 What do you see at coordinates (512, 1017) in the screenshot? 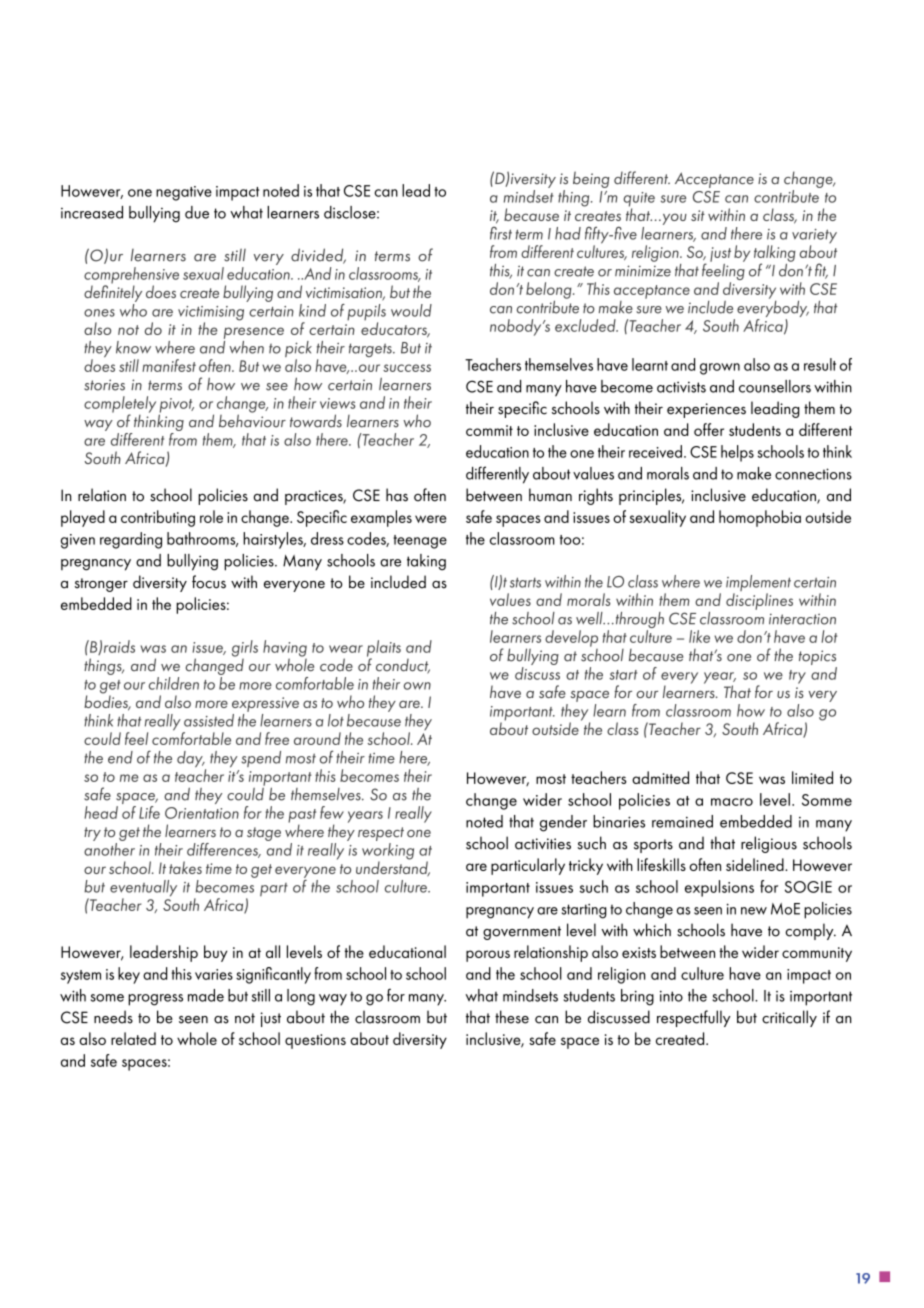
I see `these` at bounding box center [512, 1017].
